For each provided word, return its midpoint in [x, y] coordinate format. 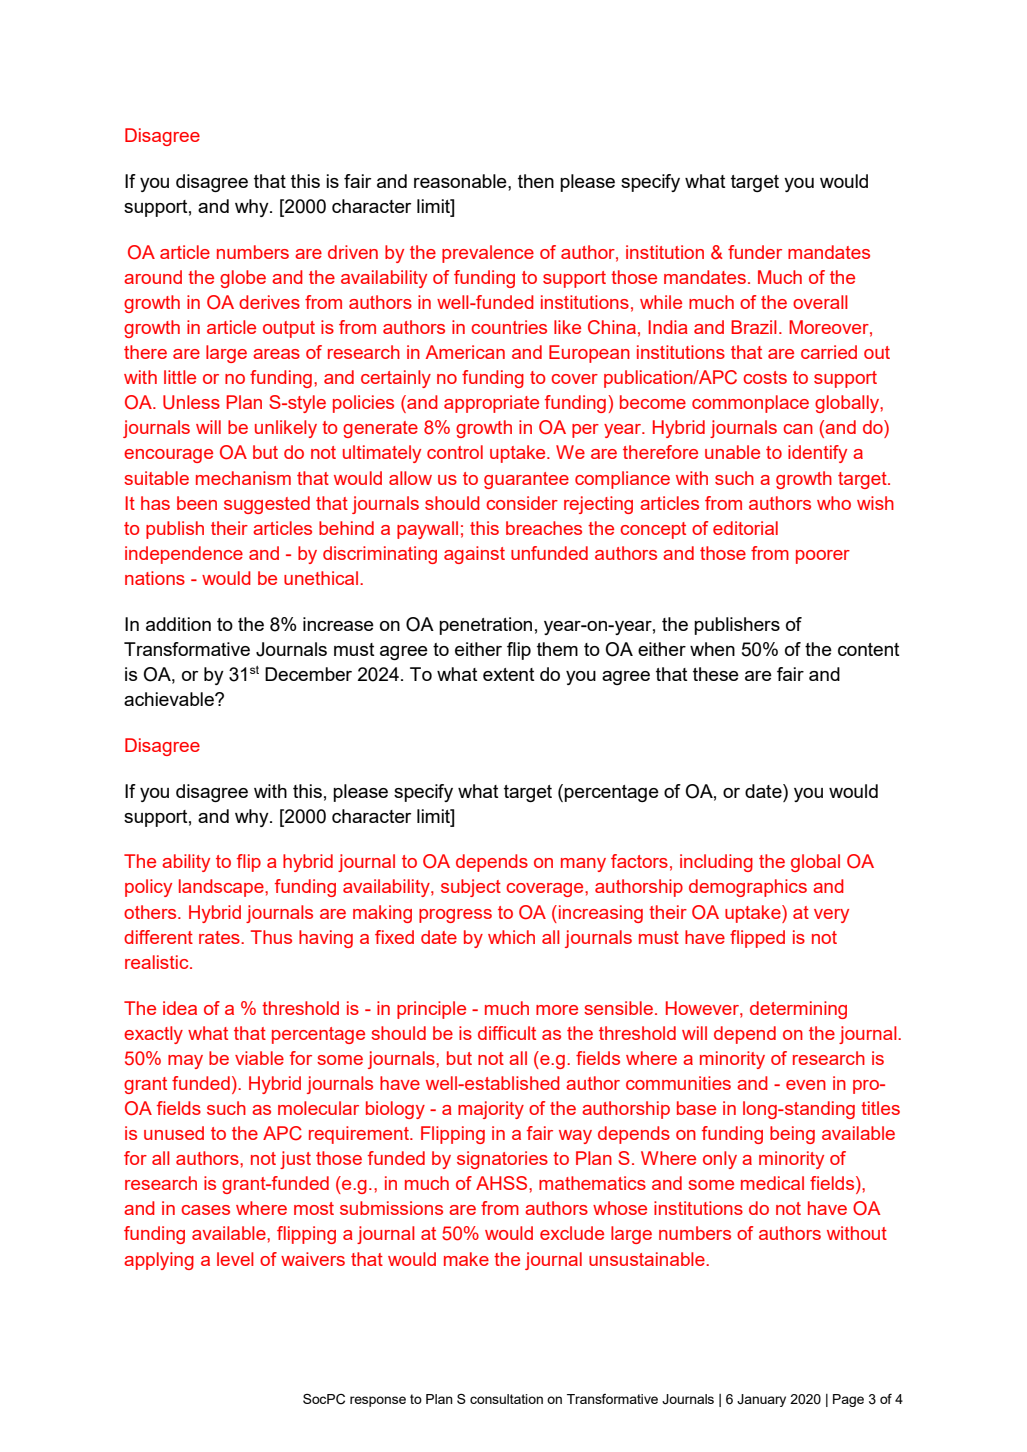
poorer [823, 557]
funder [755, 252]
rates [220, 937]
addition [178, 624]
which [511, 937]
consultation [506, 1399]
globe [243, 279]
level [235, 1259]
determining [798, 1010]
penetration [485, 626]
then [536, 181]
